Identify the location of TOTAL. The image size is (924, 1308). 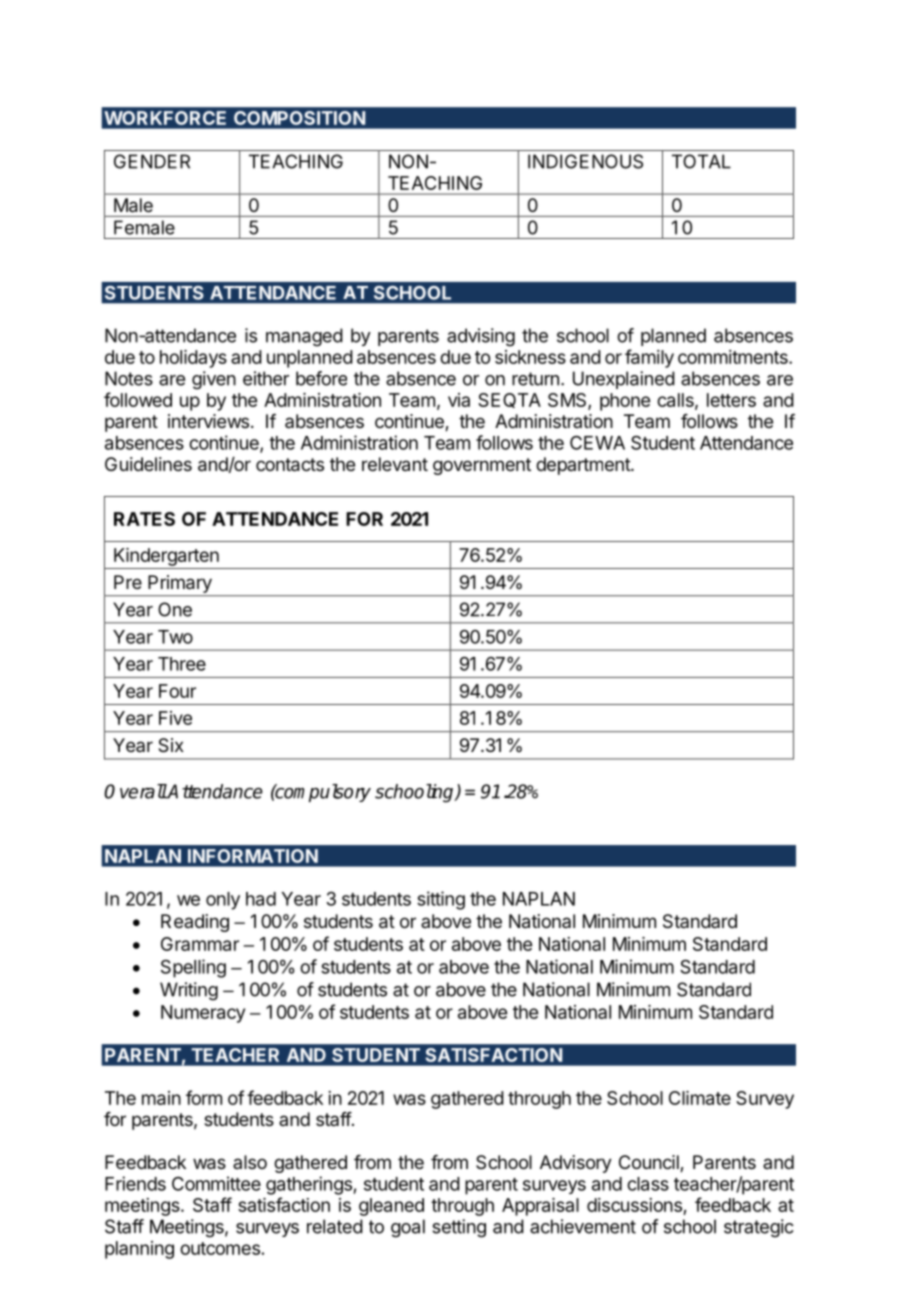
(701, 161).
